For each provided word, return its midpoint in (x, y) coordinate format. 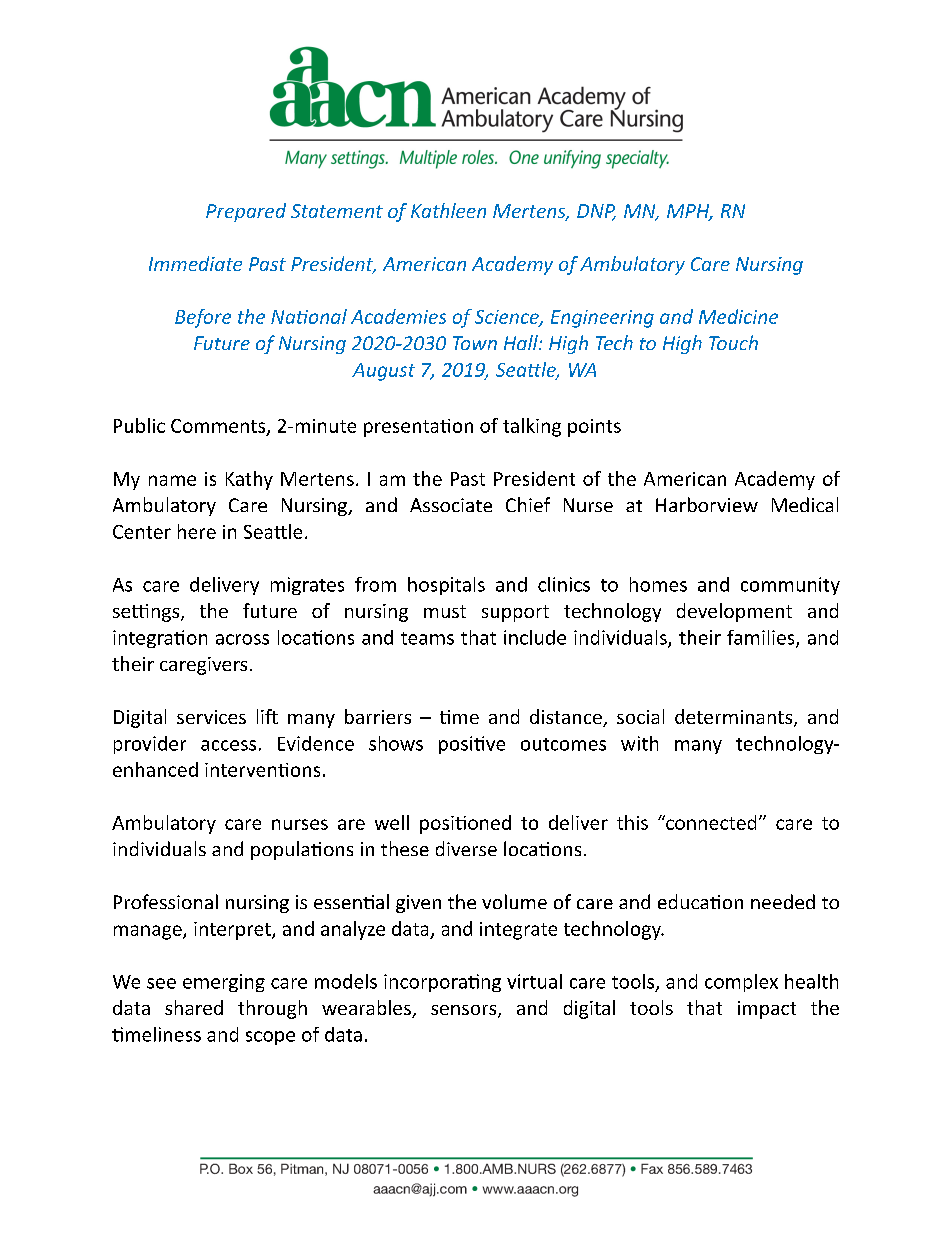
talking (532, 427)
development (734, 612)
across (242, 639)
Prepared (246, 212)
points (594, 428)
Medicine (738, 316)
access (228, 745)
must (445, 611)
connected (710, 822)
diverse (466, 848)
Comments (219, 427)
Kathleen (448, 210)
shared (194, 1007)
